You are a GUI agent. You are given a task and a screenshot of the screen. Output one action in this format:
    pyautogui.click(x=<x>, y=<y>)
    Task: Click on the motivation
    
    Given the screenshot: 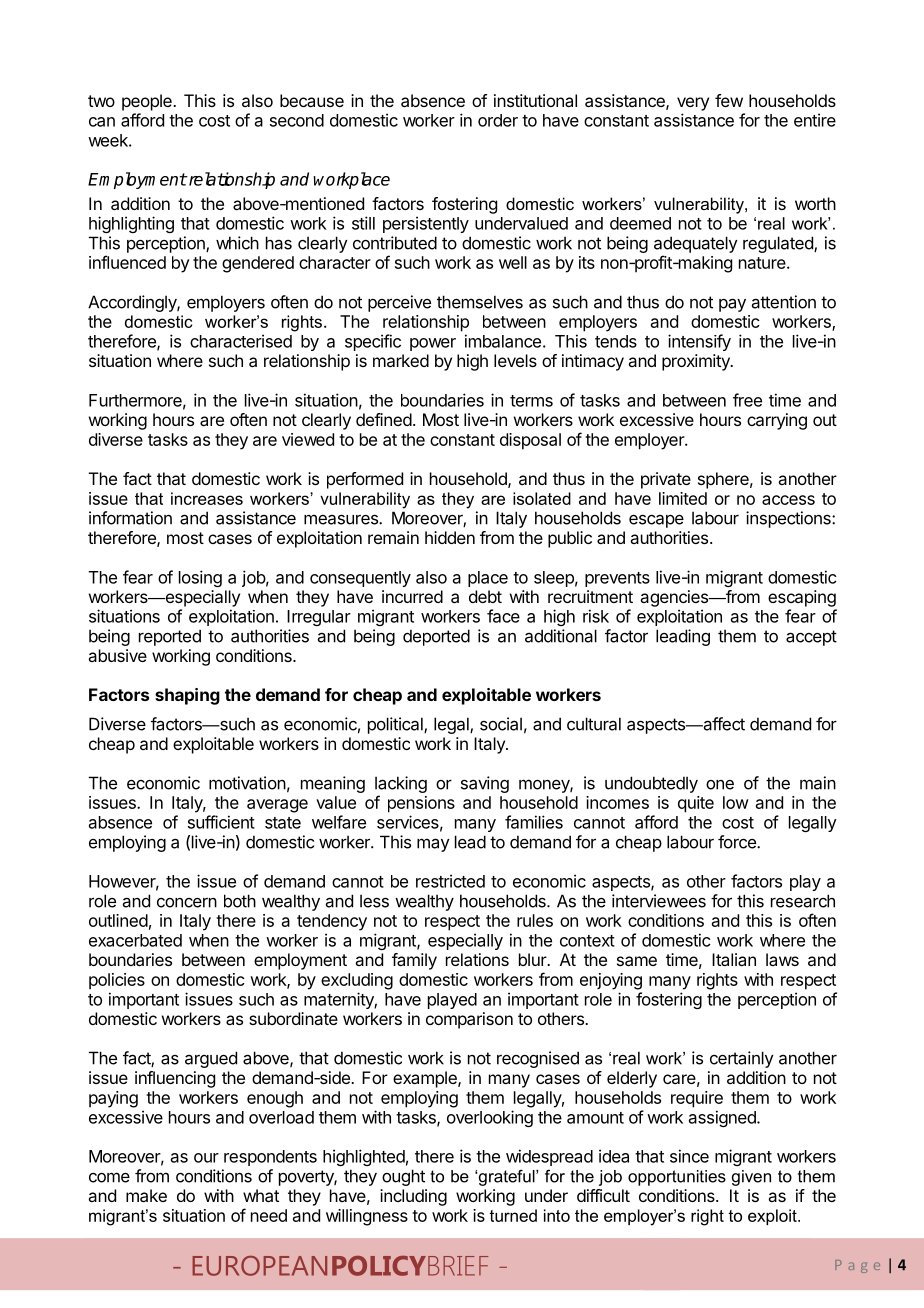 What is the action you would take?
    pyautogui.click(x=247, y=783)
